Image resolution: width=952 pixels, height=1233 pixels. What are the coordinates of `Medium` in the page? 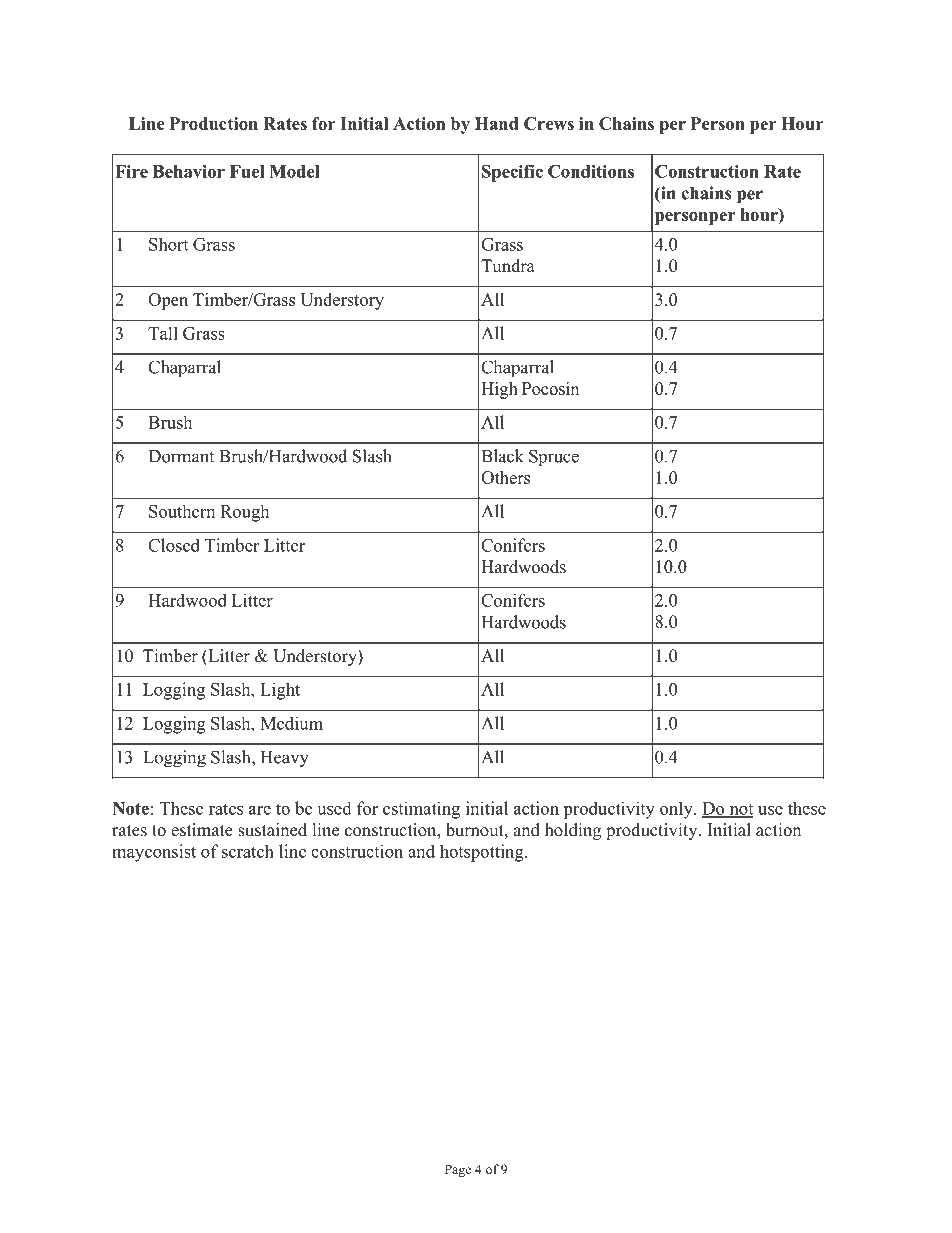 It's located at (291, 723).
